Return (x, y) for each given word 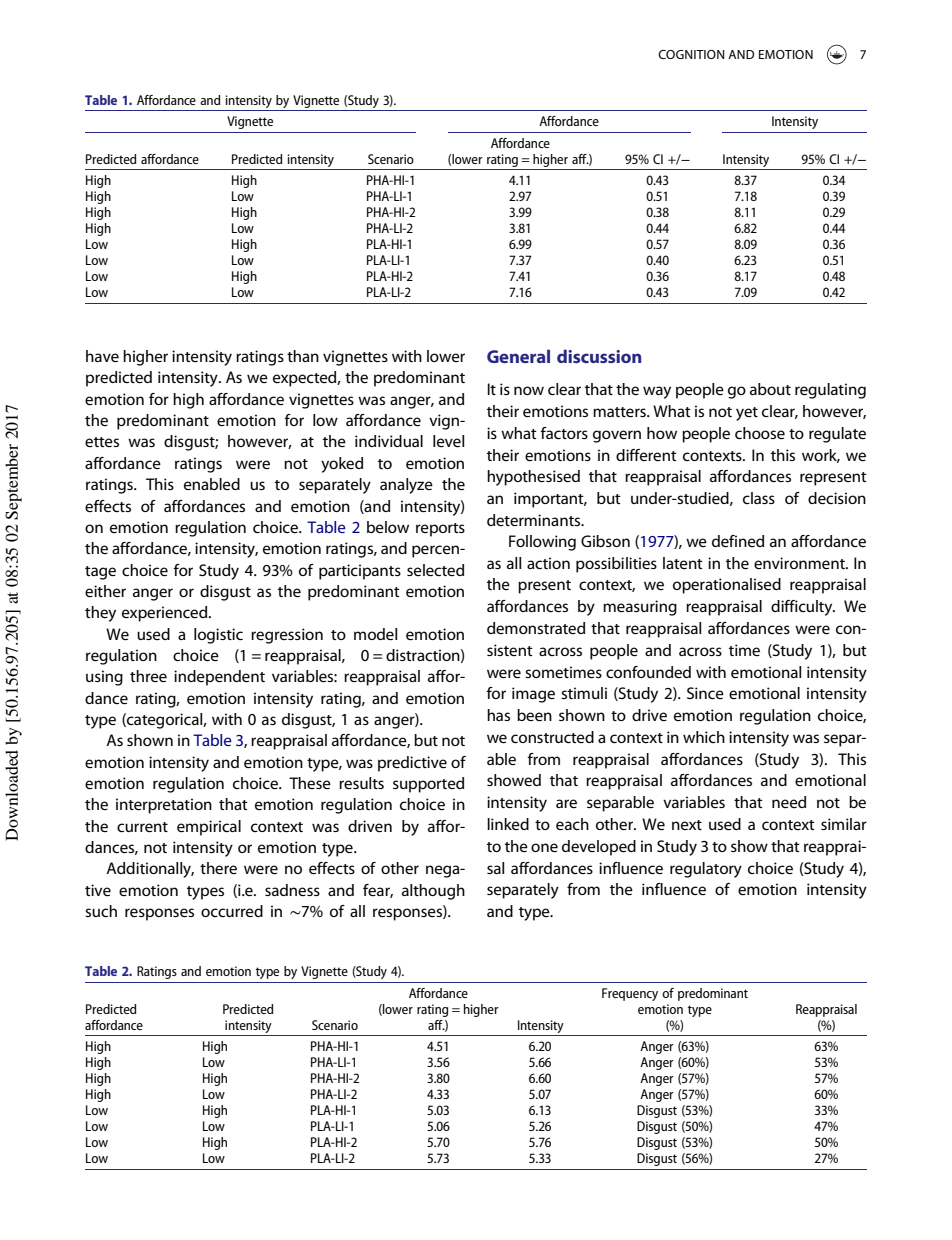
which (704, 737)
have (102, 356)
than (303, 356)
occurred (232, 911)
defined (738, 541)
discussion (599, 356)
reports (440, 530)
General (518, 356)
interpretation (164, 806)
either (105, 591)
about (770, 389)
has (498, 715)
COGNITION (691, 54)
